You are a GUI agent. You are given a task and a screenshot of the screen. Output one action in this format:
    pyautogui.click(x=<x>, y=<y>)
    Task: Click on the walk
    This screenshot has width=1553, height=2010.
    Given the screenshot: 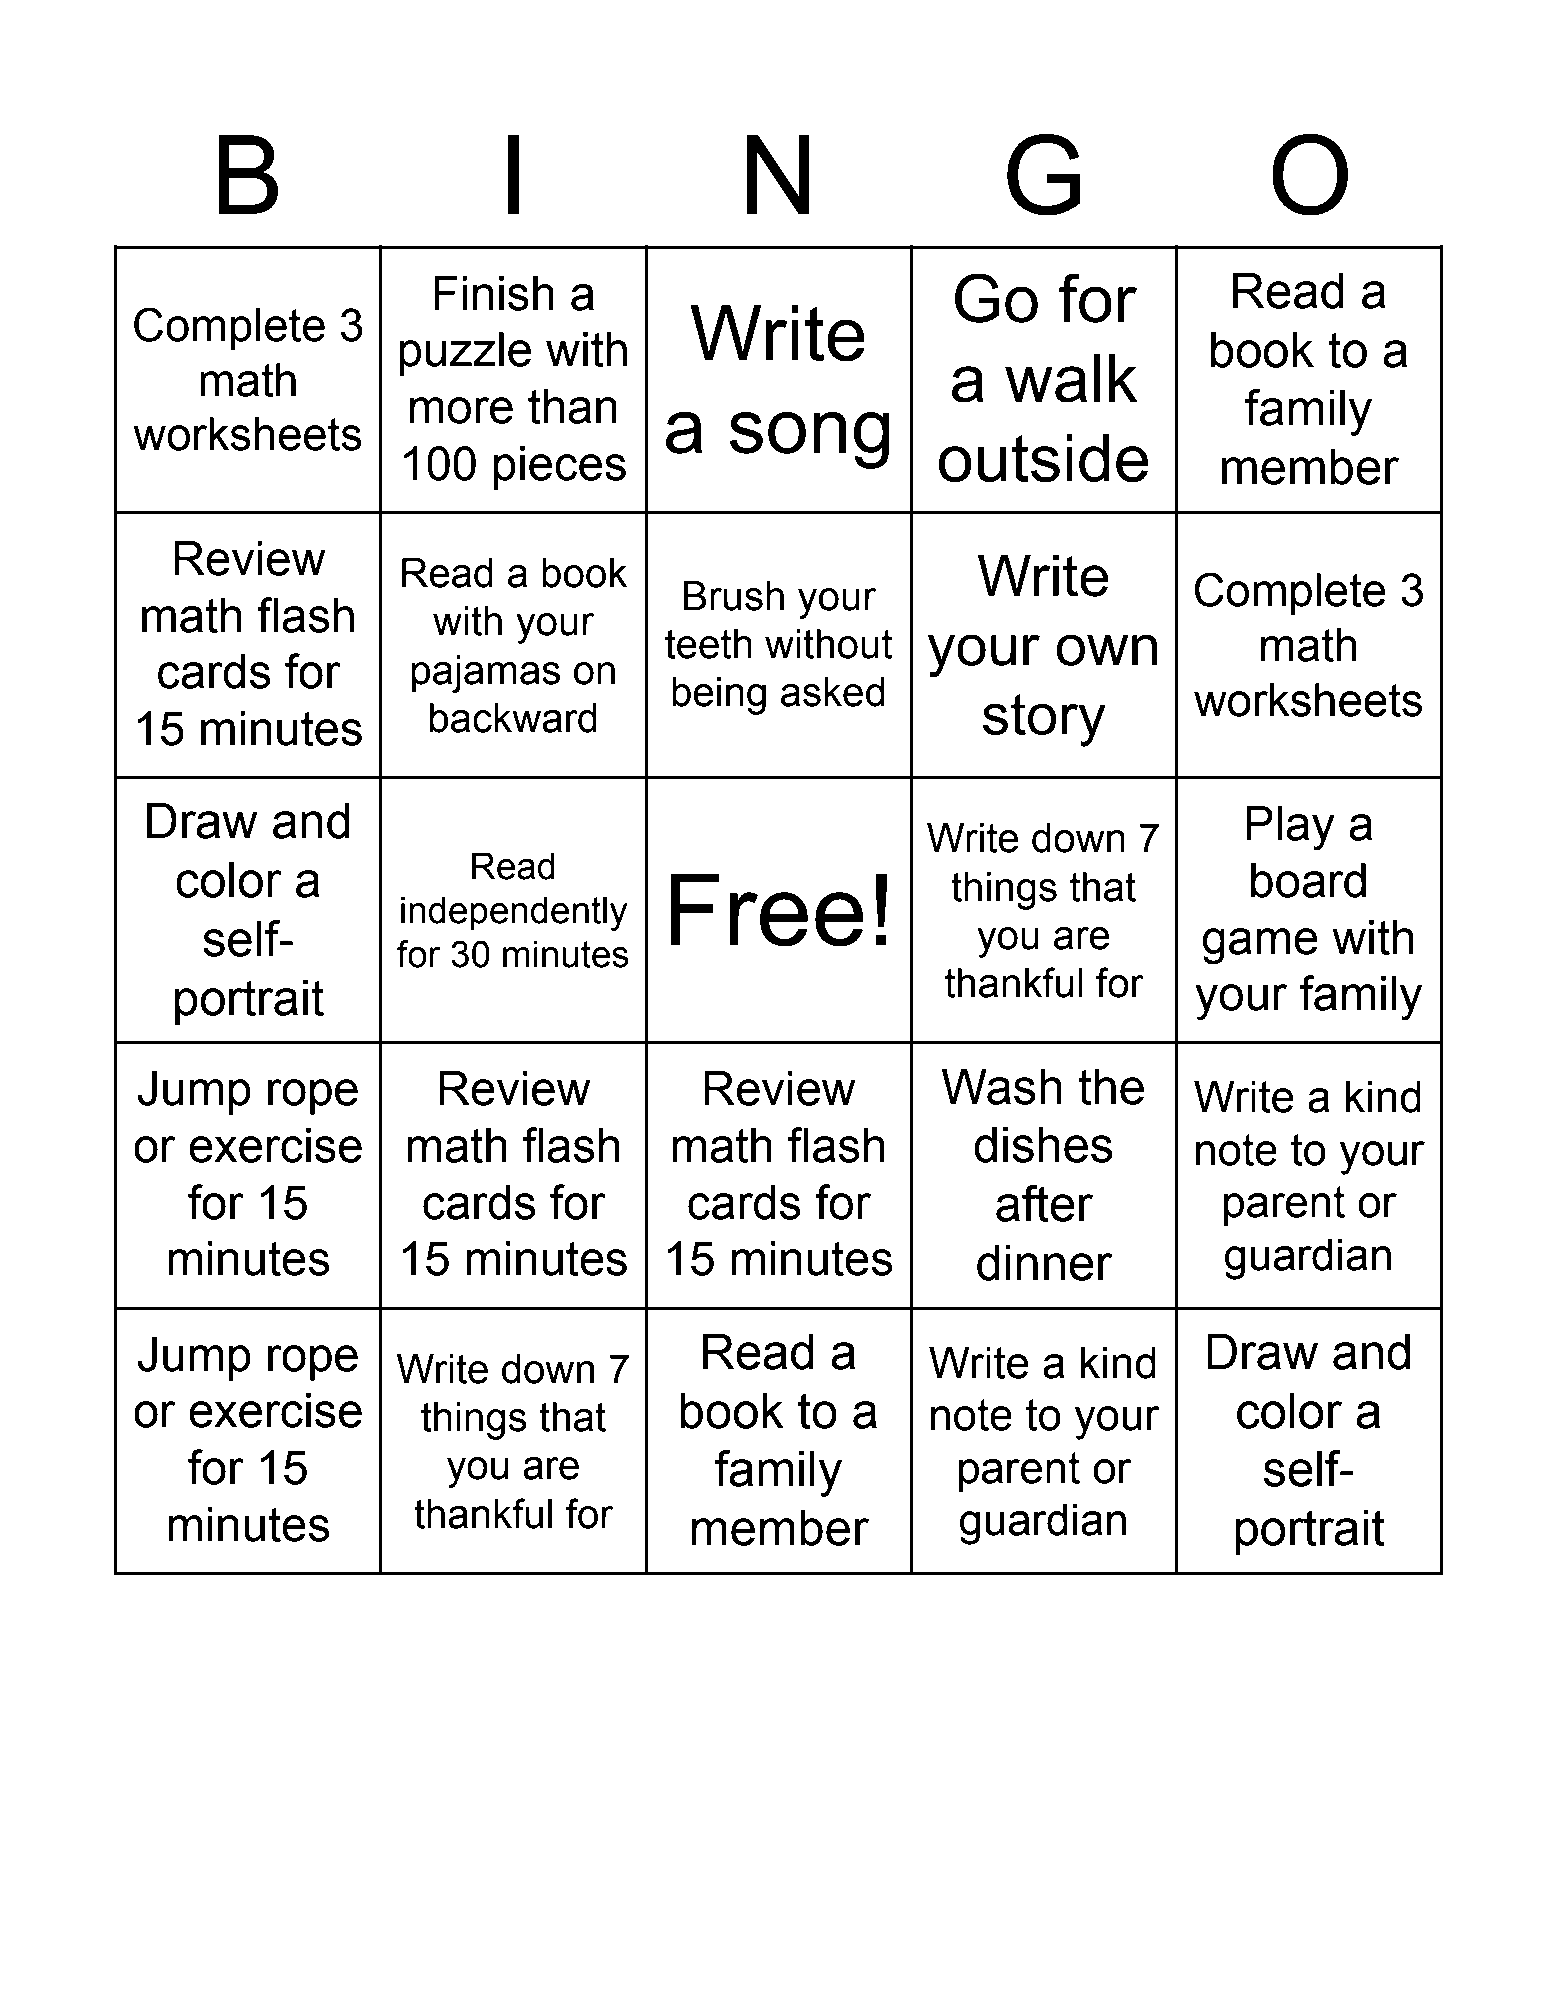 What is the action you would take?
    pyautogui.click(x=1071, y=378)
